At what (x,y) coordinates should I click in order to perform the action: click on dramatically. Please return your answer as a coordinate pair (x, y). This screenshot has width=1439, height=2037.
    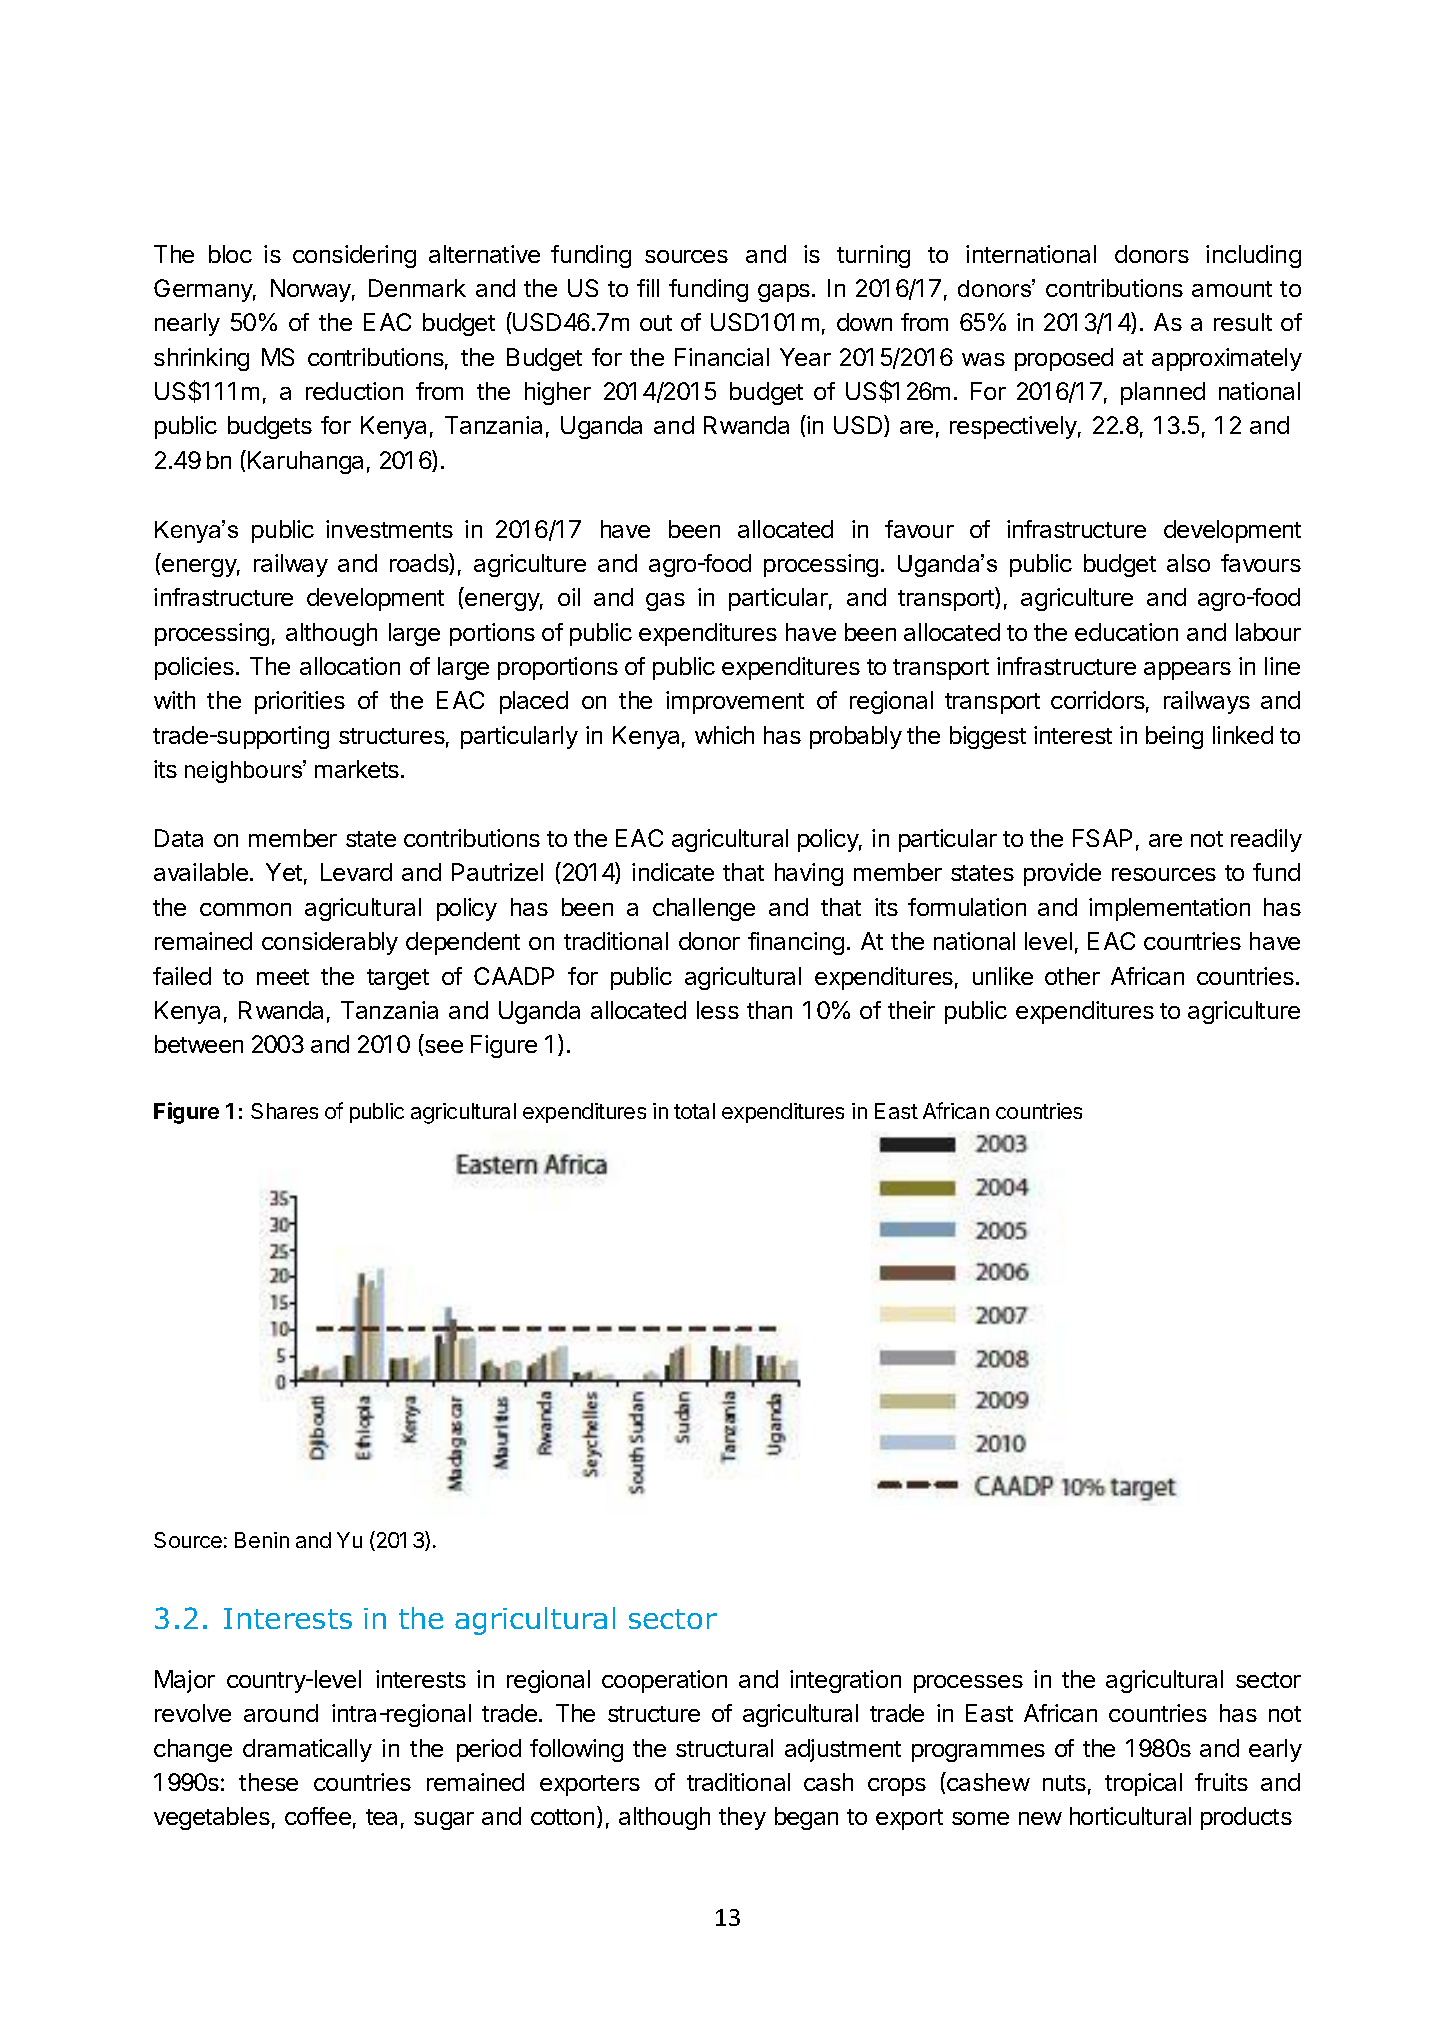
    Looking at the image, I should click on (307, 1750).
